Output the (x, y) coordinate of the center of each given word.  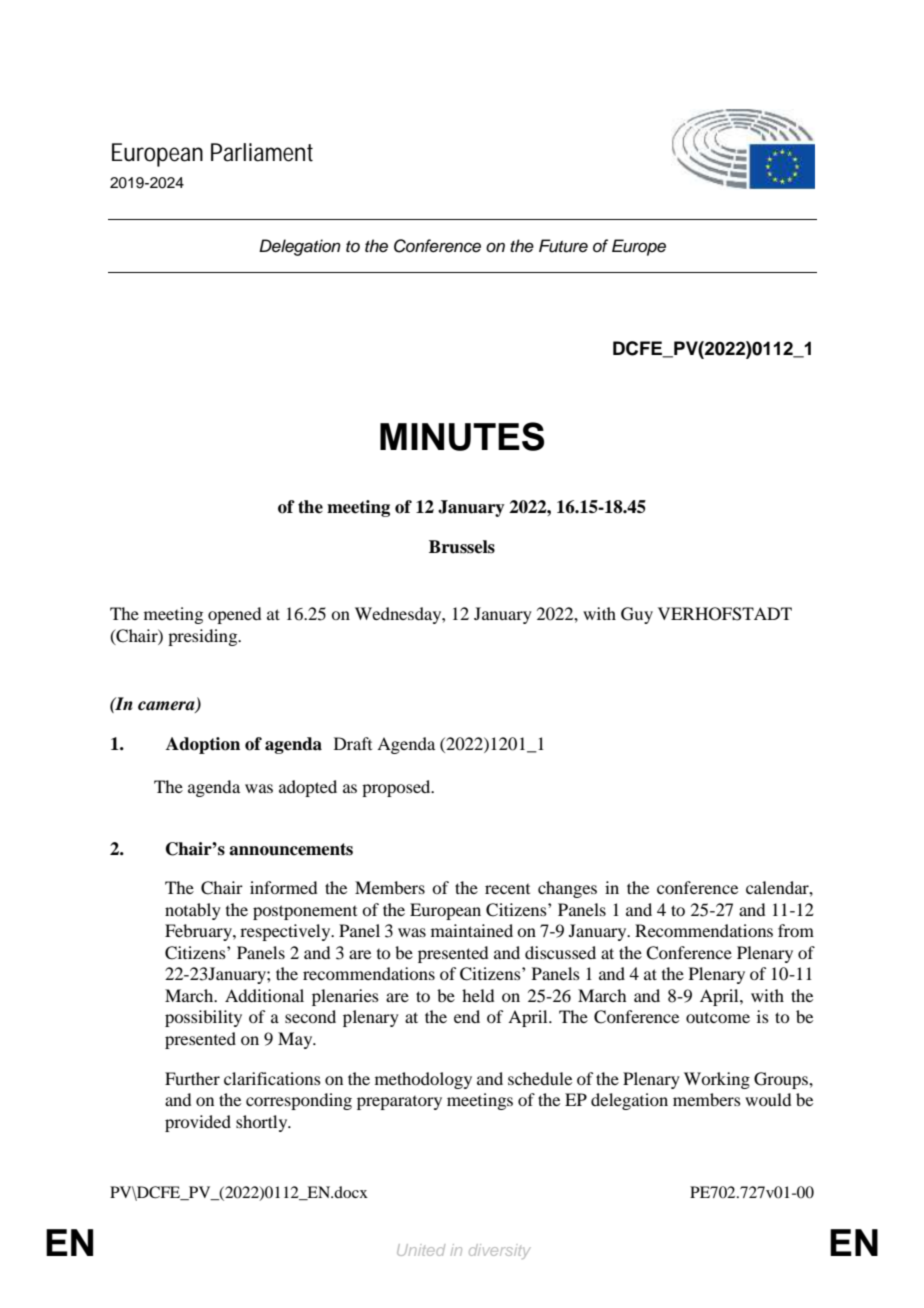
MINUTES (462, 436)
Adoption (203, 745)
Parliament (262, 152)
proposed (397, 788)
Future (563, 246)
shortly (263, 1123)
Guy (637, 615)
